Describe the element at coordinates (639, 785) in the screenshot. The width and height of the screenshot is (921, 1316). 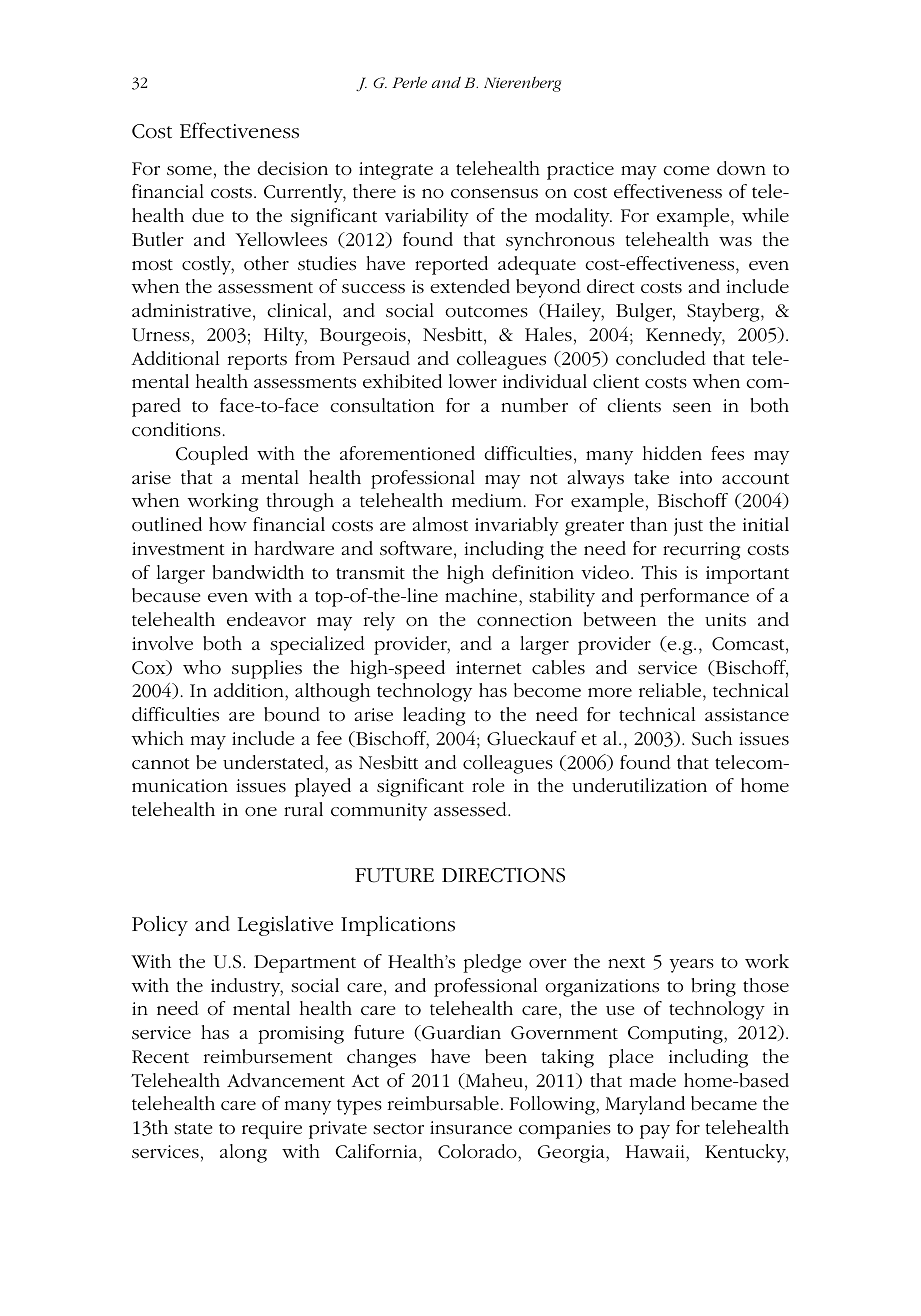
I see `underutilization` at that location.
